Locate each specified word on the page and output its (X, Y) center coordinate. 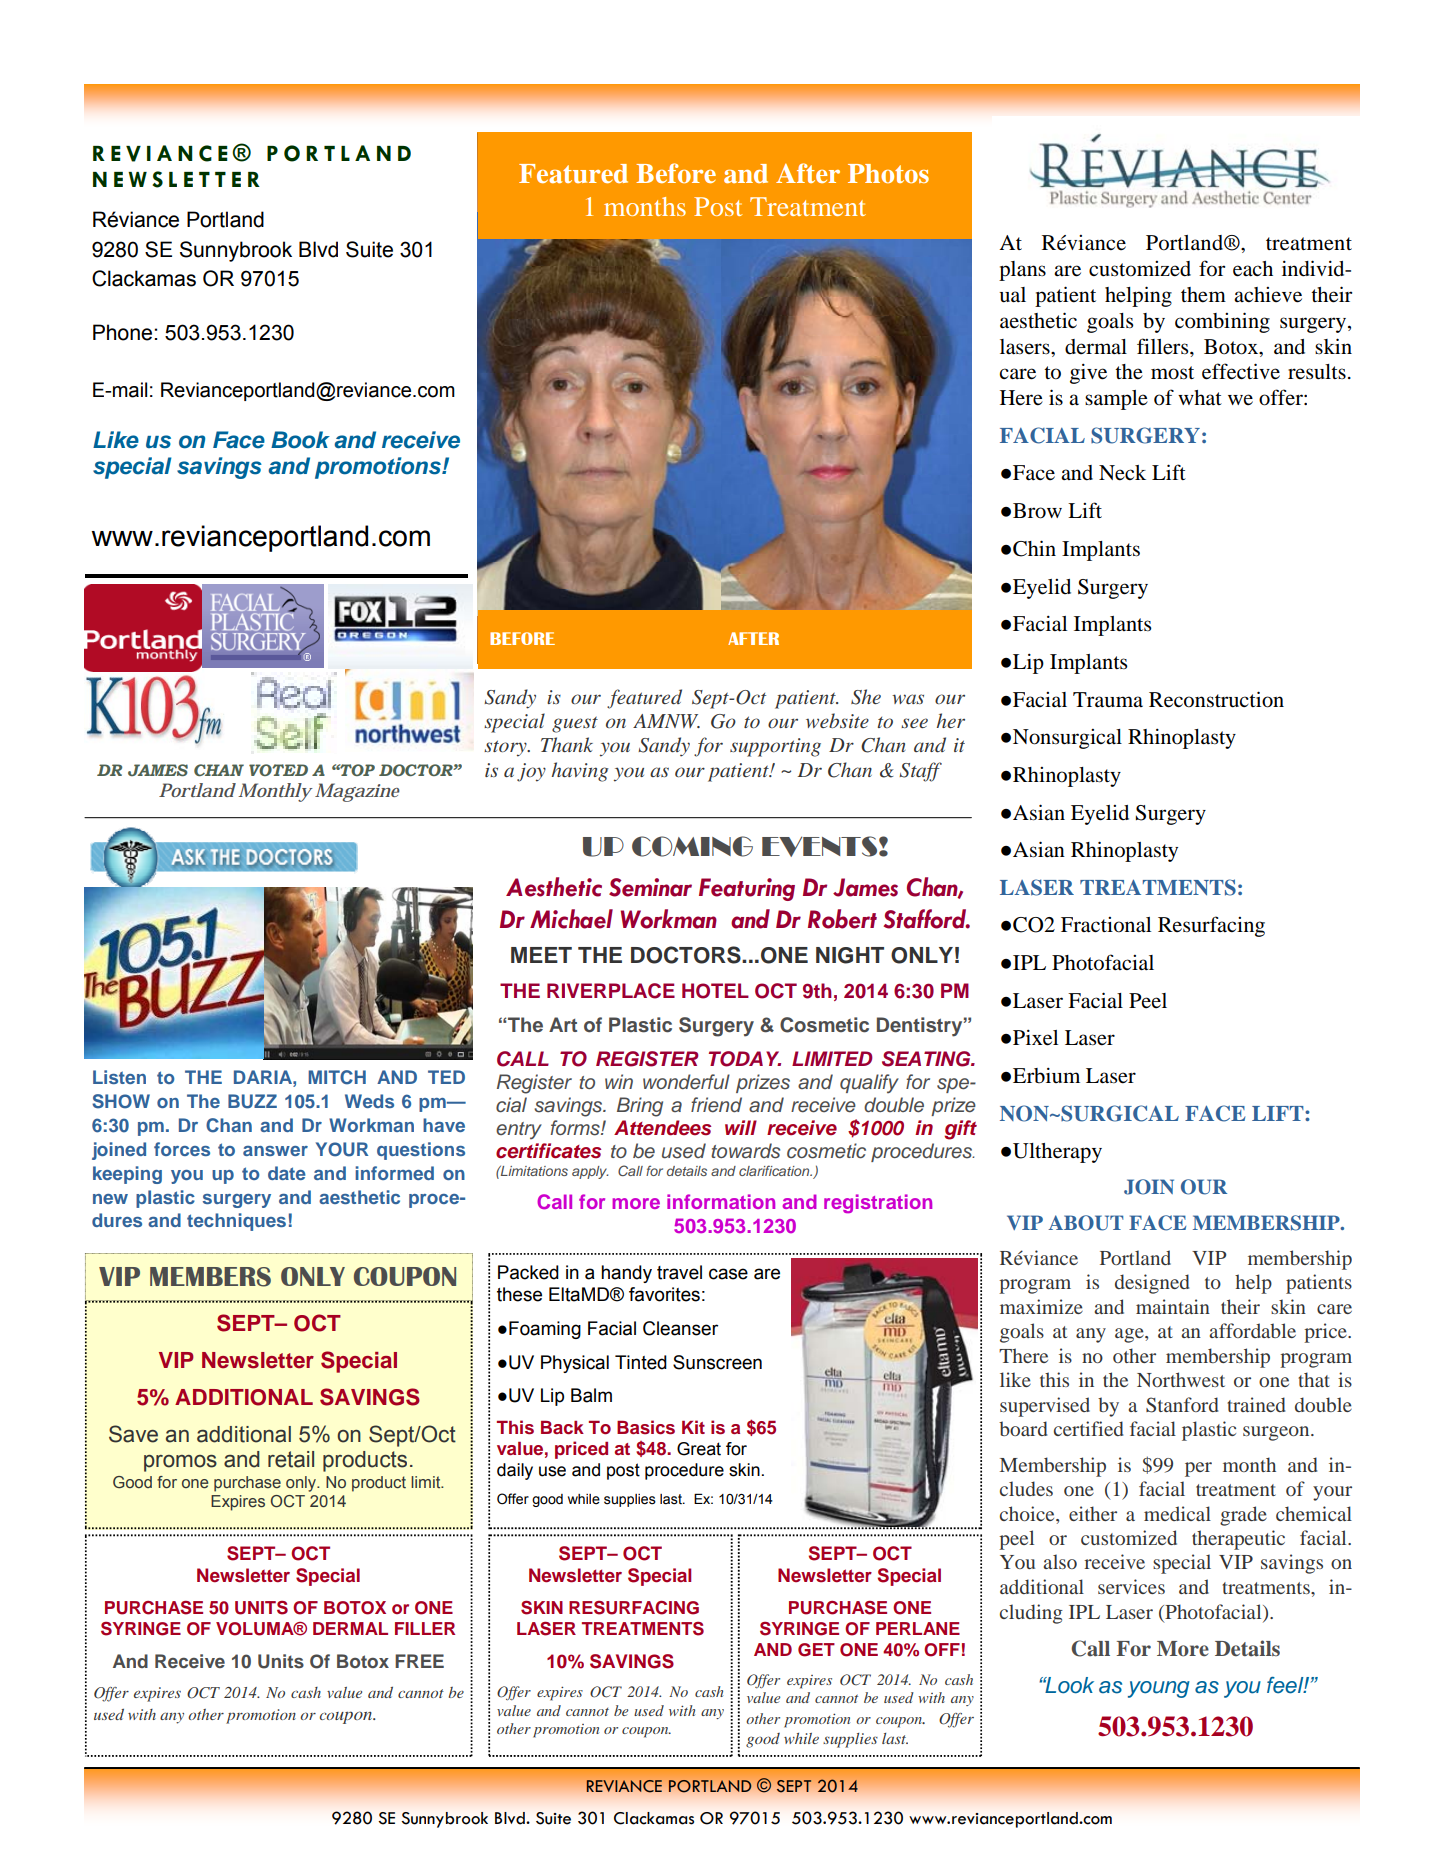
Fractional (1106, 925)
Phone (124, 332)
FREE (419, 1661)
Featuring (747, 889)
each (1253, 269)
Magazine (357, 792)
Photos (888, 173)
